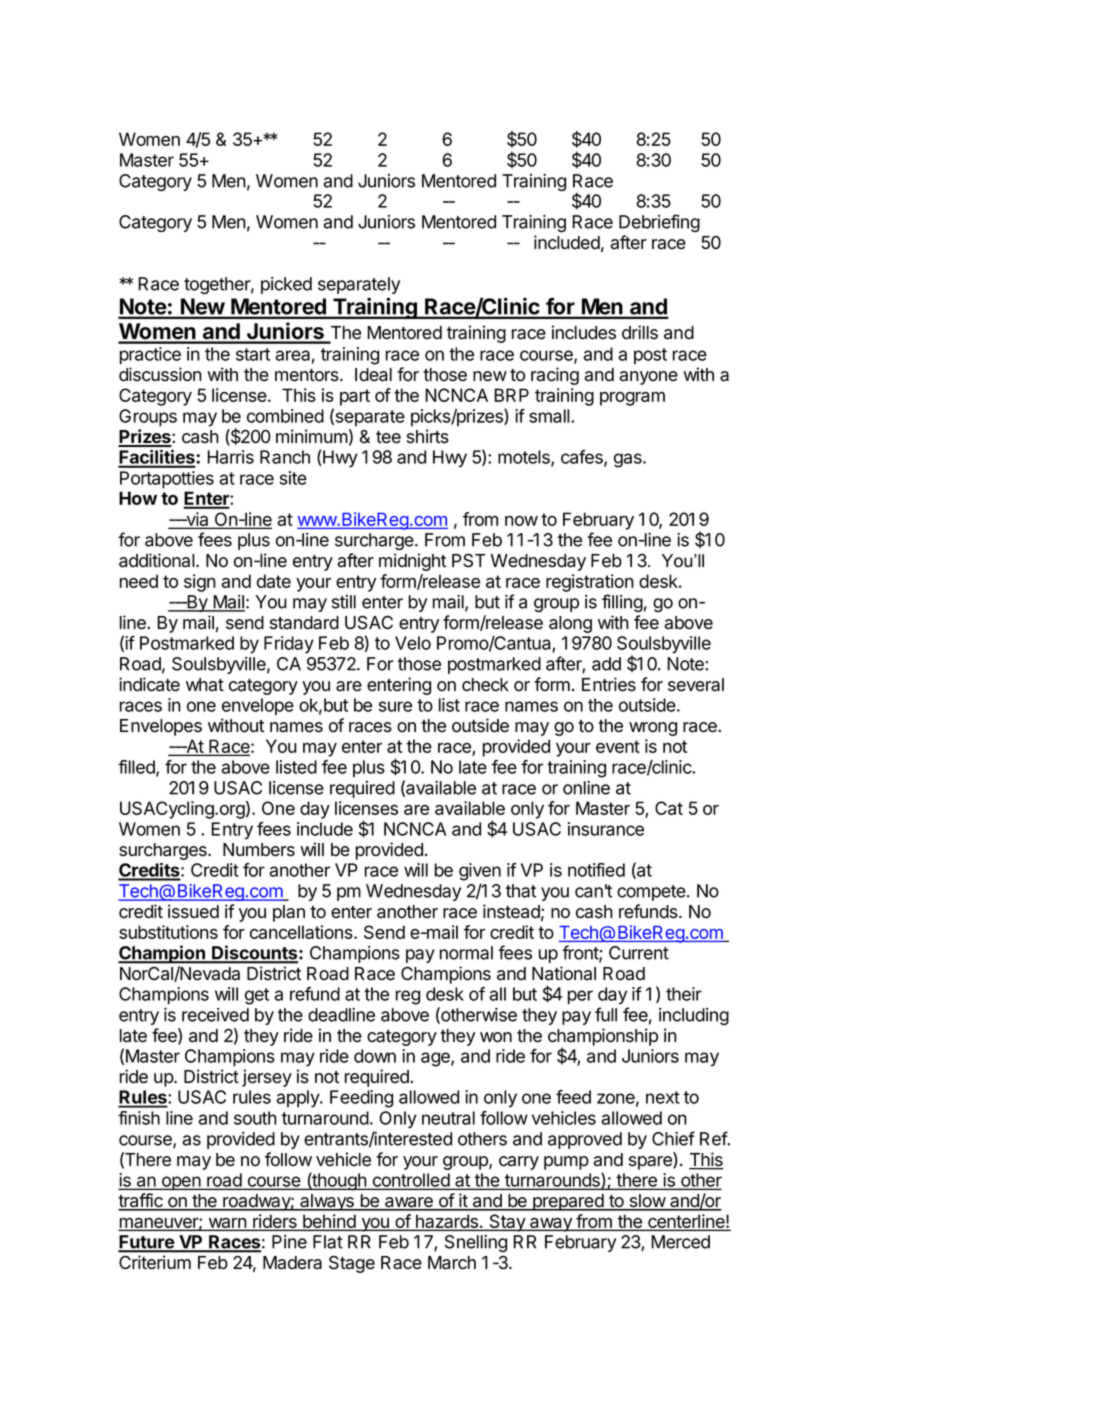  Describe the element at coordinates (412, 562) in the image. I see `midnight` at that location.
